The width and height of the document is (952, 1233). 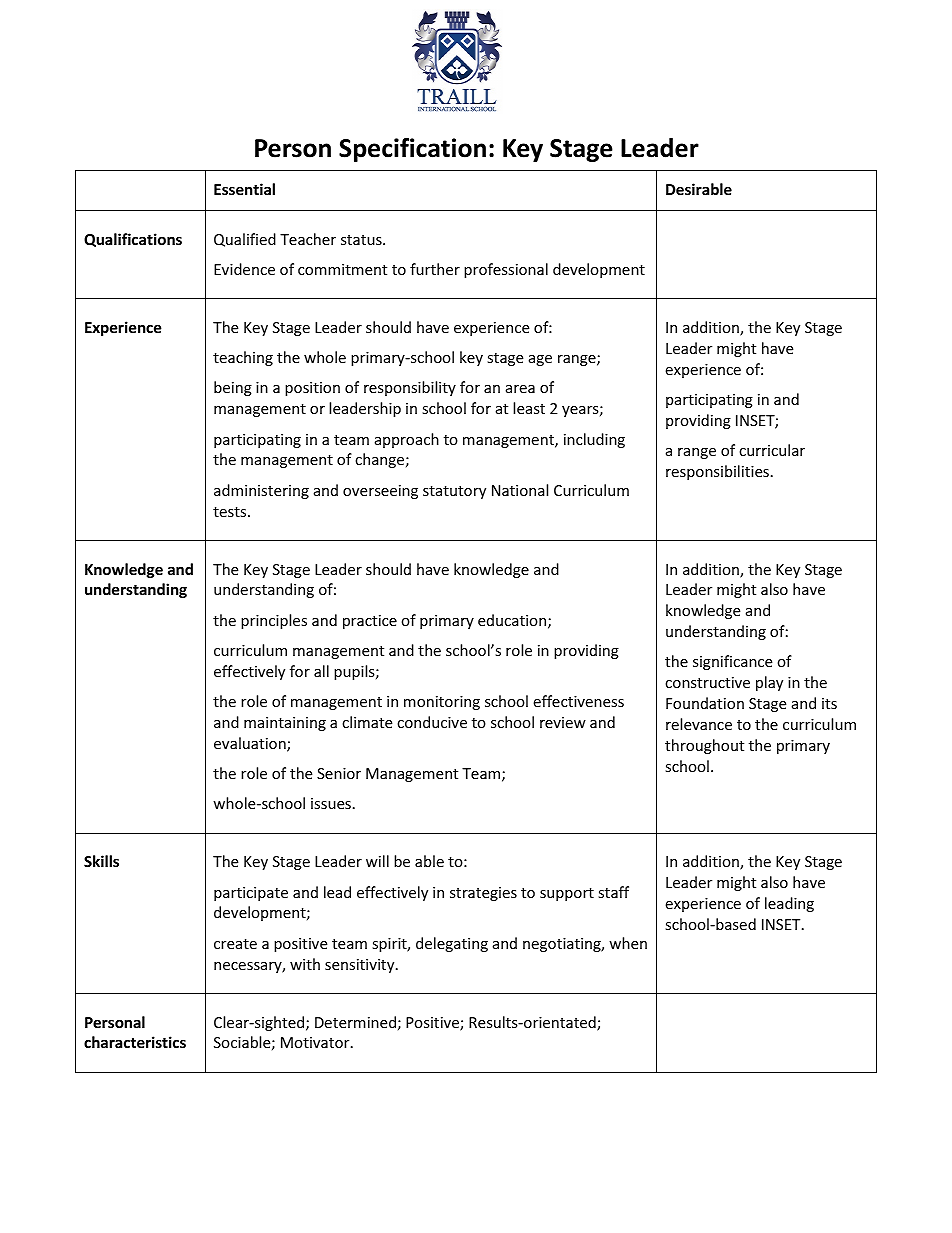 I want to click on will, so click(x=377, y=861).
